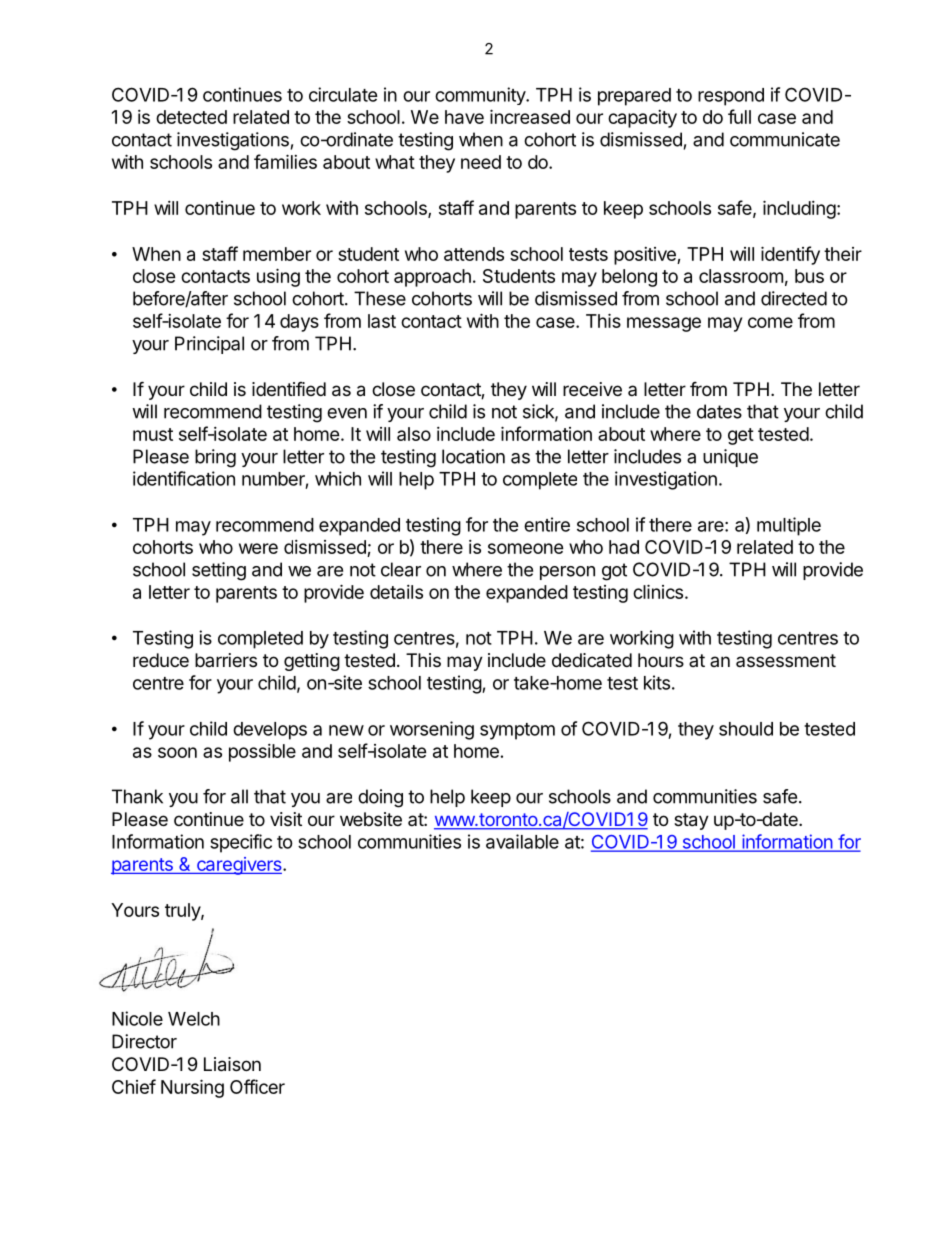 The image size is (952, 1233). What do you see at coordinates (464, 117) in the page?
I see `have` at bounding box center [464, 117].
